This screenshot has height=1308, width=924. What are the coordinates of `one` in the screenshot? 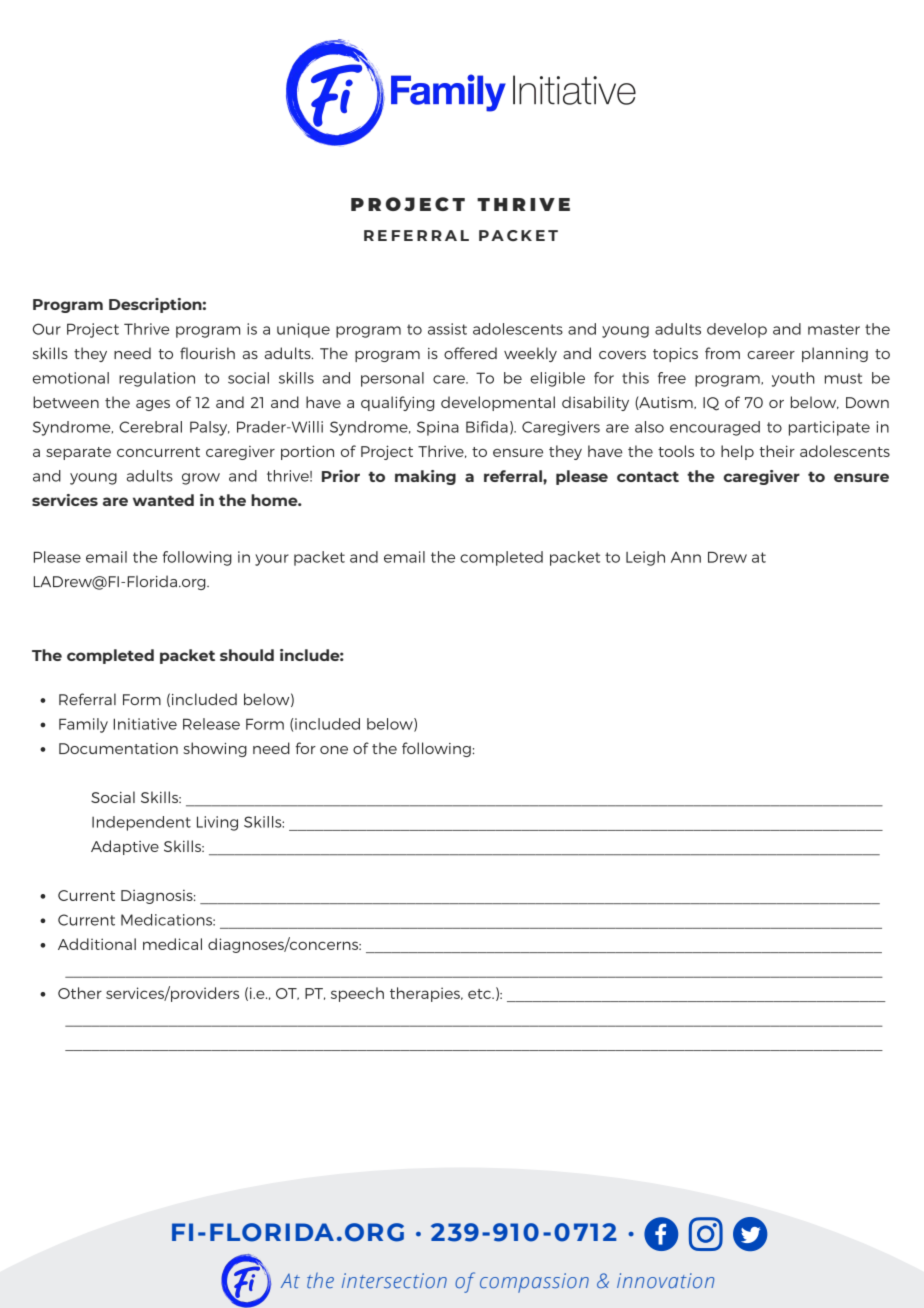 It's located at (334, 750).
